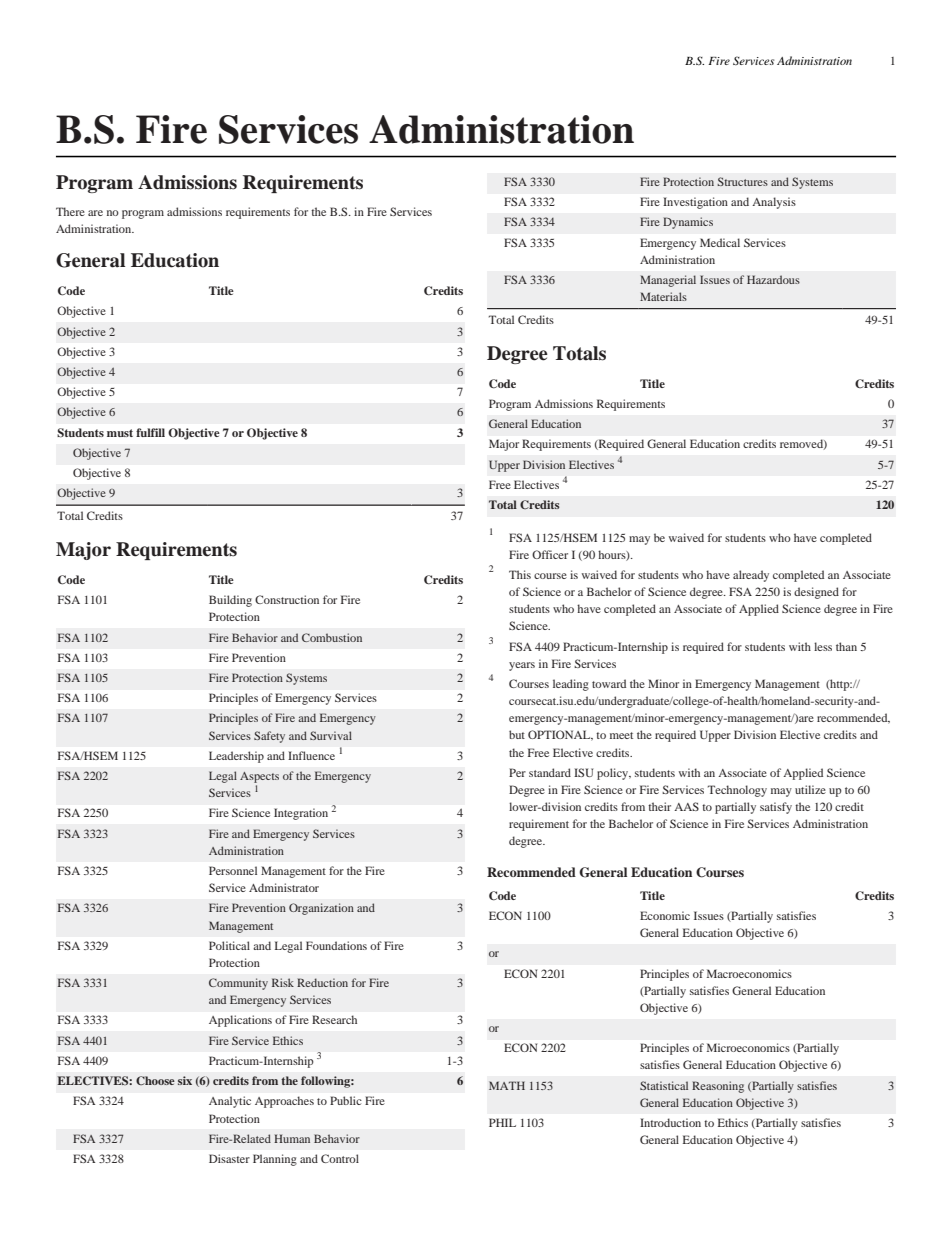 Image resolution: width=952 pixels, height=1233 pixels. What do you see at coordinates (823, 646) in the image?
I see `less` at bounding box center [823, 646].
